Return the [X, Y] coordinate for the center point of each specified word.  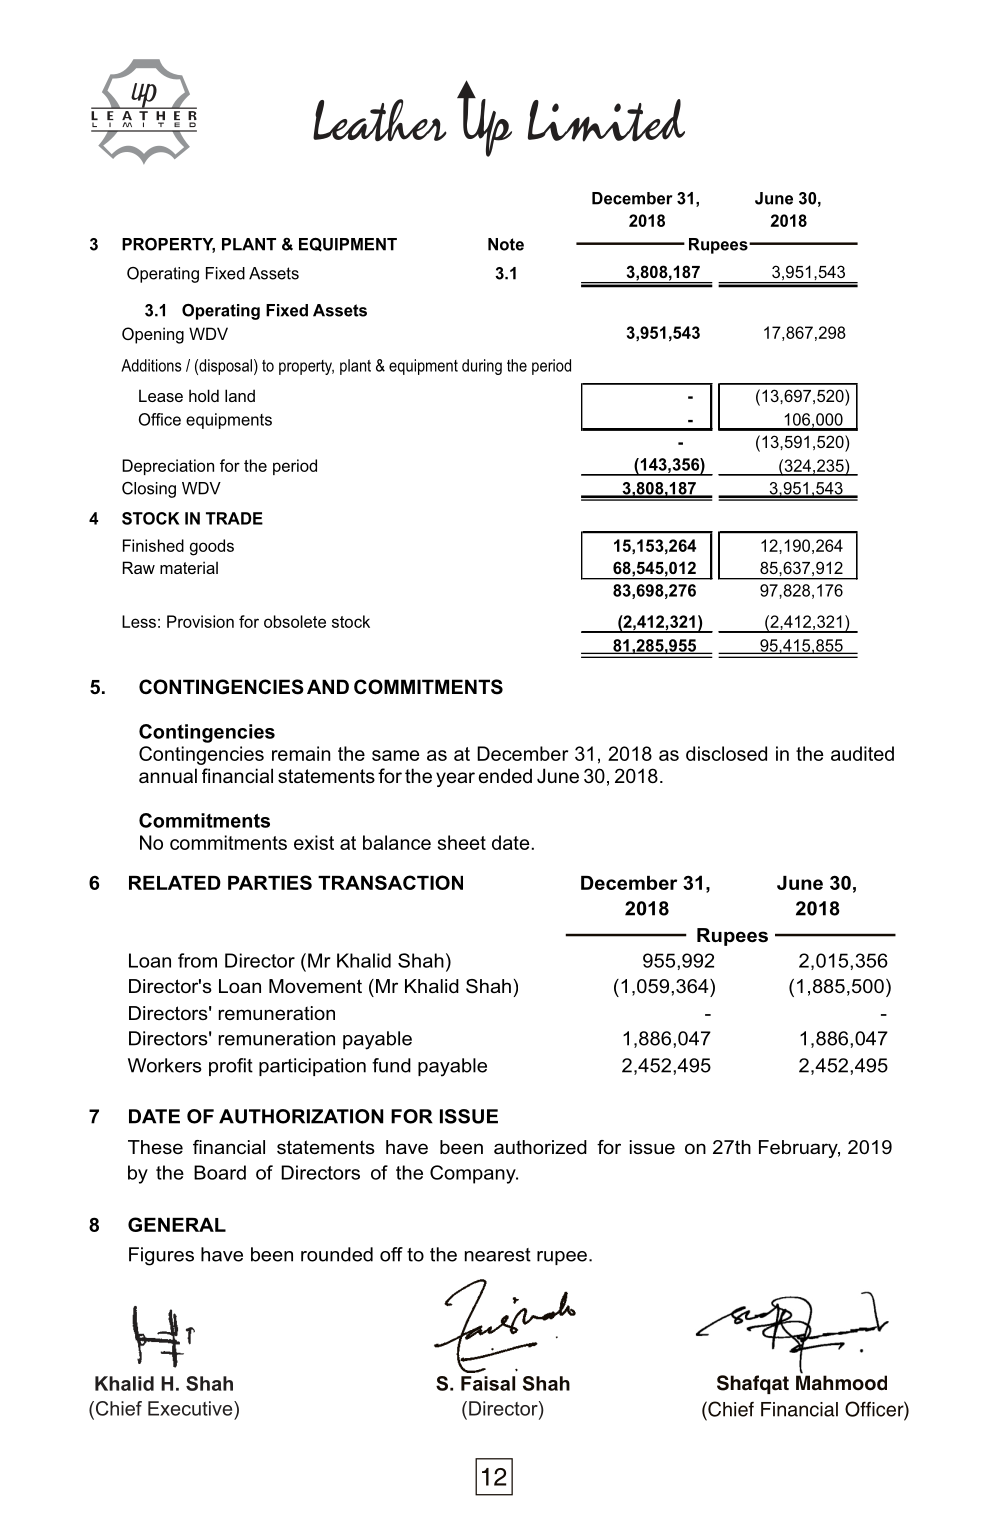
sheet [462, 842]
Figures [161, 1256]
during [482, 367]
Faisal [488, 1383]
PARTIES [270, 882]
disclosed [726, 753]
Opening [153, 335]
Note [506, 244]
